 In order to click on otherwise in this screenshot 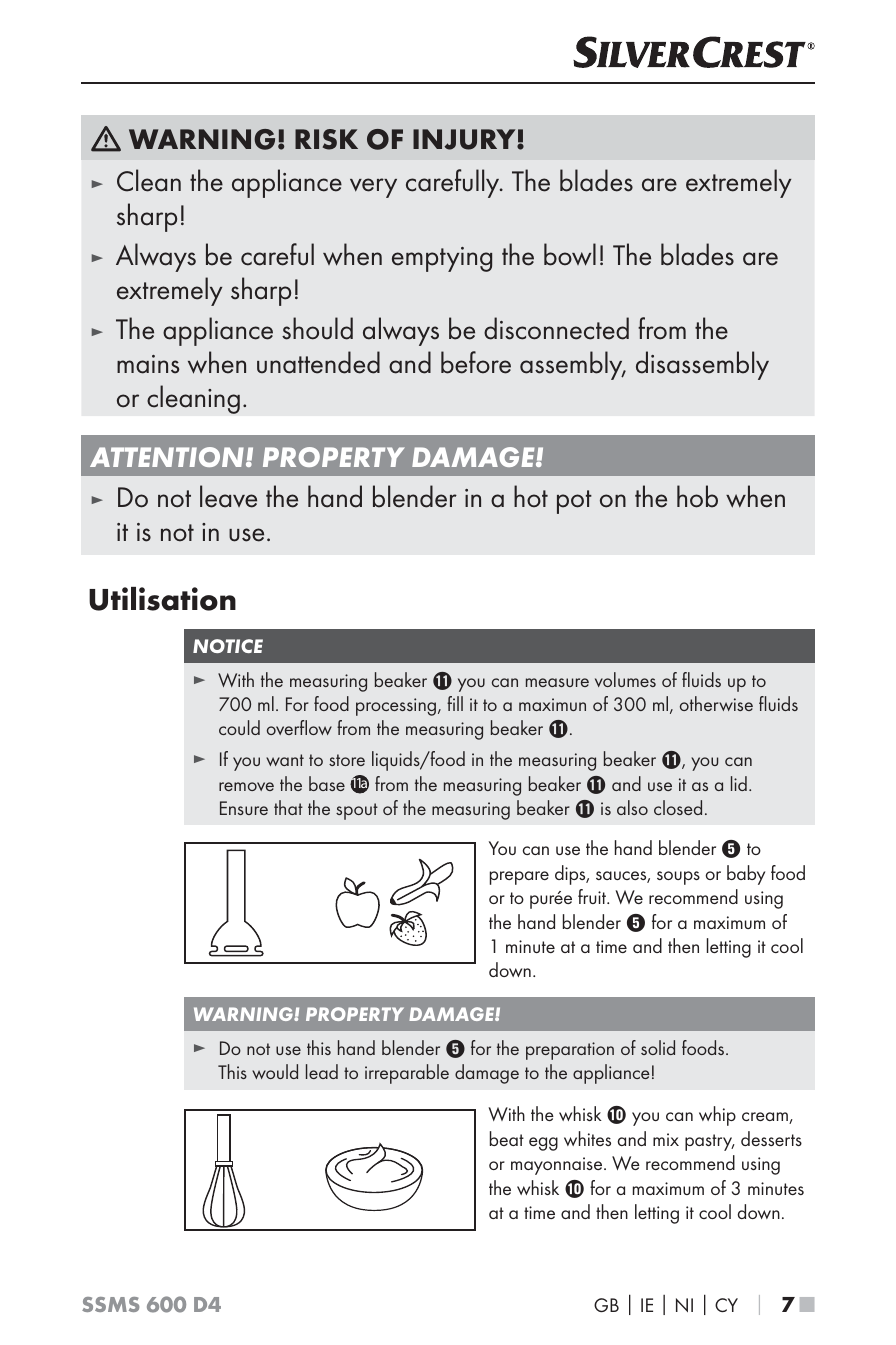, I will do `click(716, 703)`.
